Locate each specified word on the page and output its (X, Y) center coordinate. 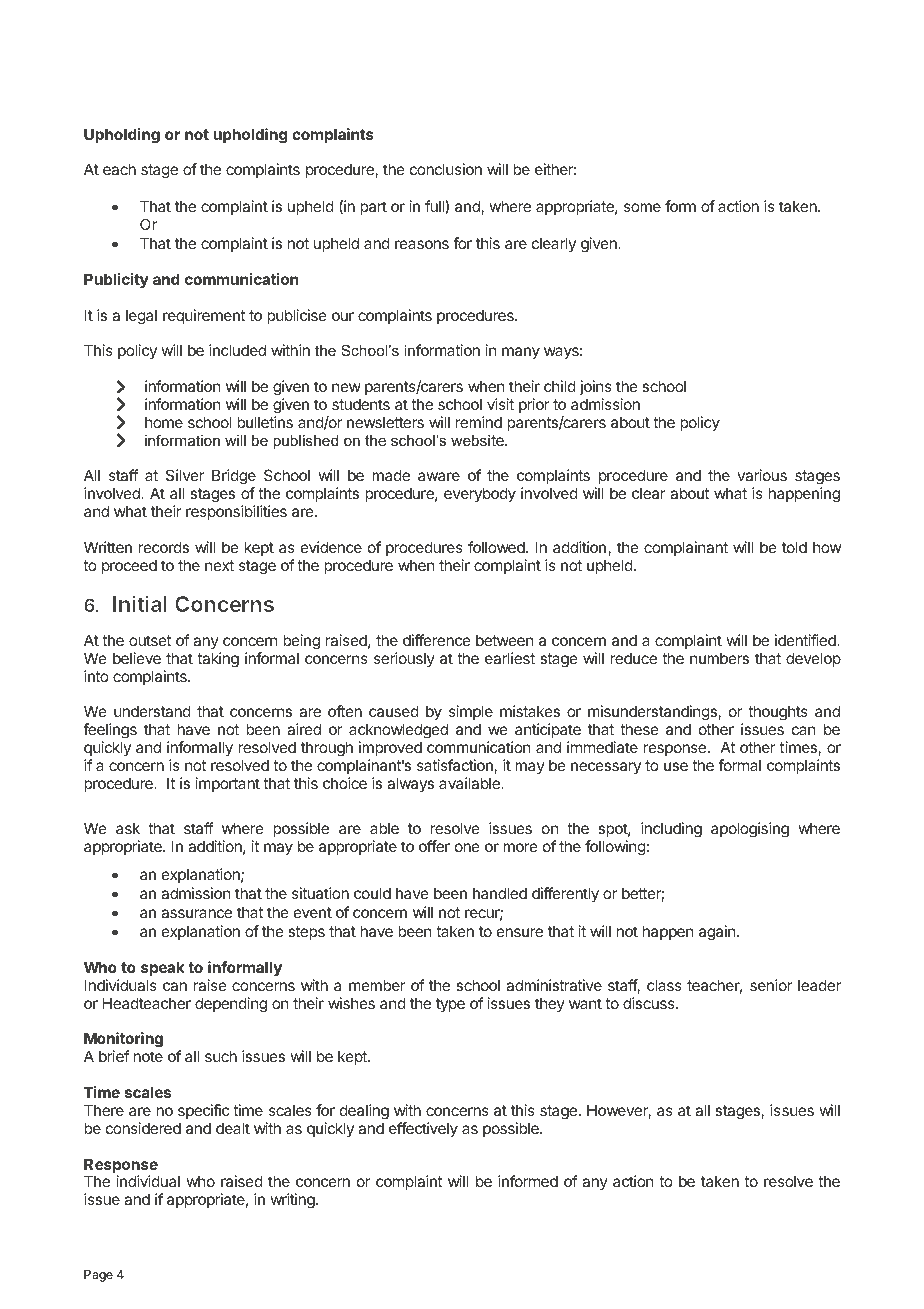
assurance (196, 913)
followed (497, 547)
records (164, 547)
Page (98, 1276)
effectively (423, 1129)
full (435, 207)
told (794, 547)
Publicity (116, 280)
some (642, 207)
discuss (650, 1003)
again (718, 933)
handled (500, 893)
